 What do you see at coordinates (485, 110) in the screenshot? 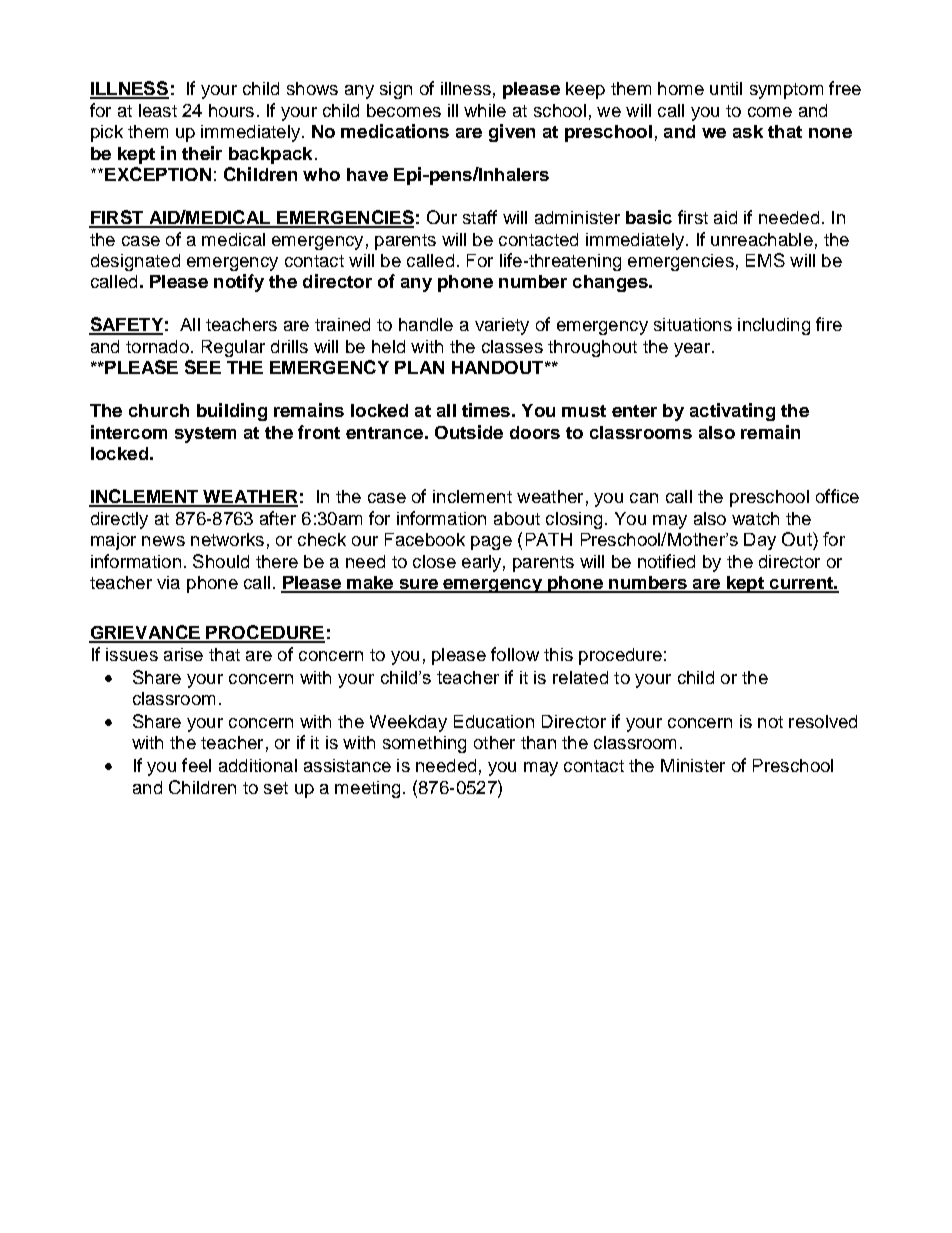
I see `while` at bounding box center [485, 110].
